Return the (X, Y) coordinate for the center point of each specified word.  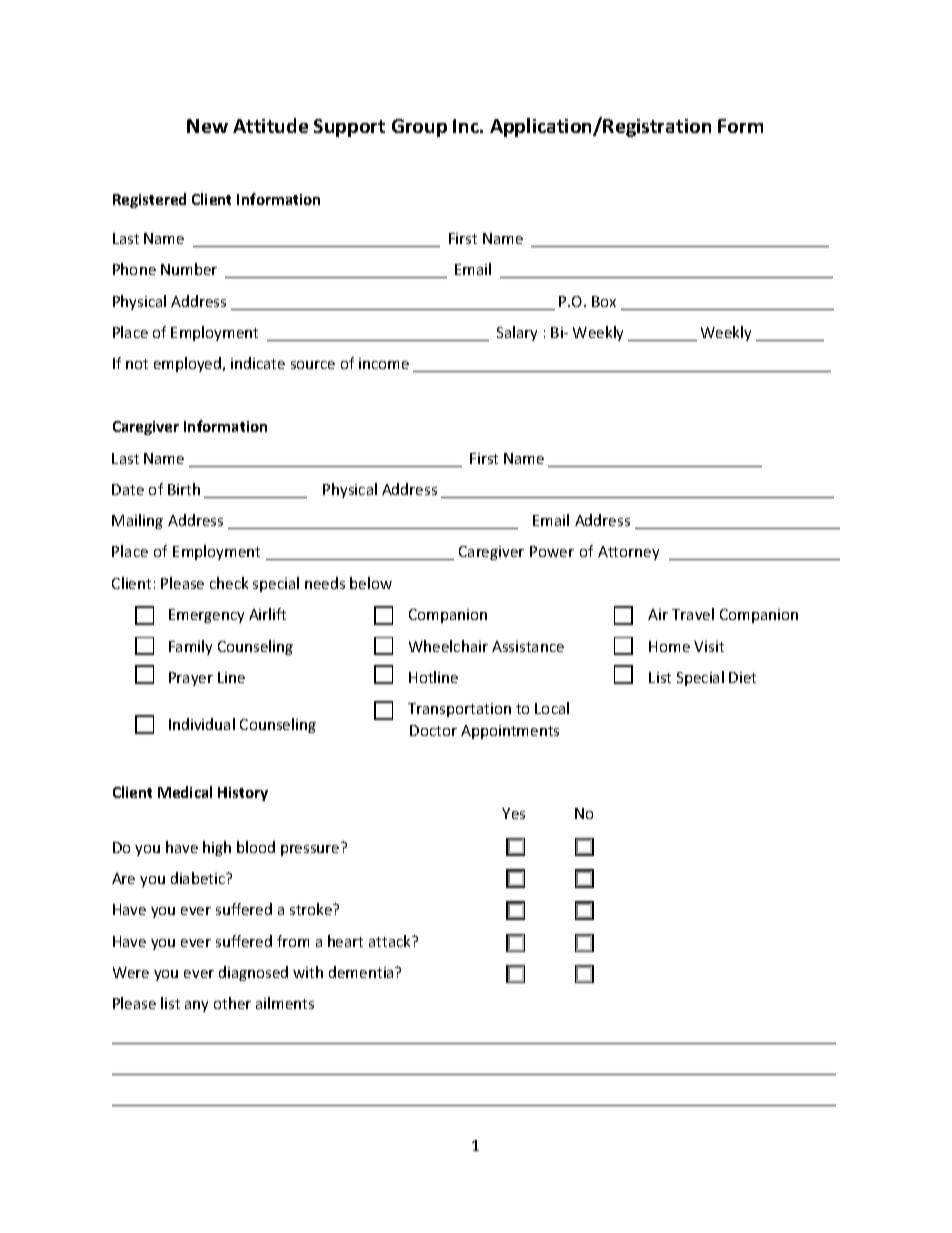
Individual (202, 724)
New (207, 126)
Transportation (459, 710)
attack (391, 941)
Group (419, 128)
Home (669, 646)
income (384, 363)
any (196, 1006)
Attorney (628, 553)
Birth (184, 489)
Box (604, 301)
